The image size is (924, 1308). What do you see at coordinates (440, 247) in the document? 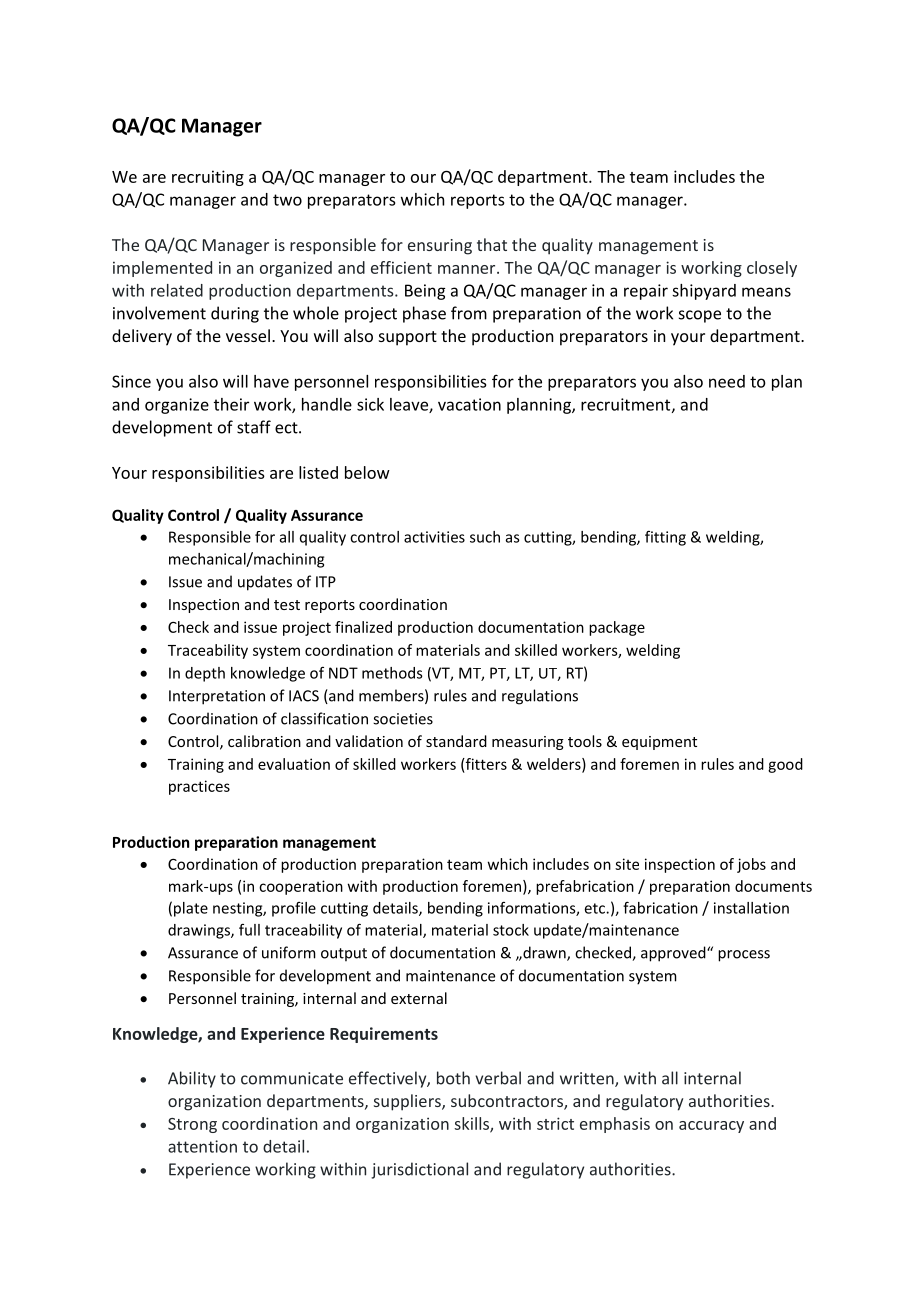
I see `ensuring` at bounding box center [440, 247].
